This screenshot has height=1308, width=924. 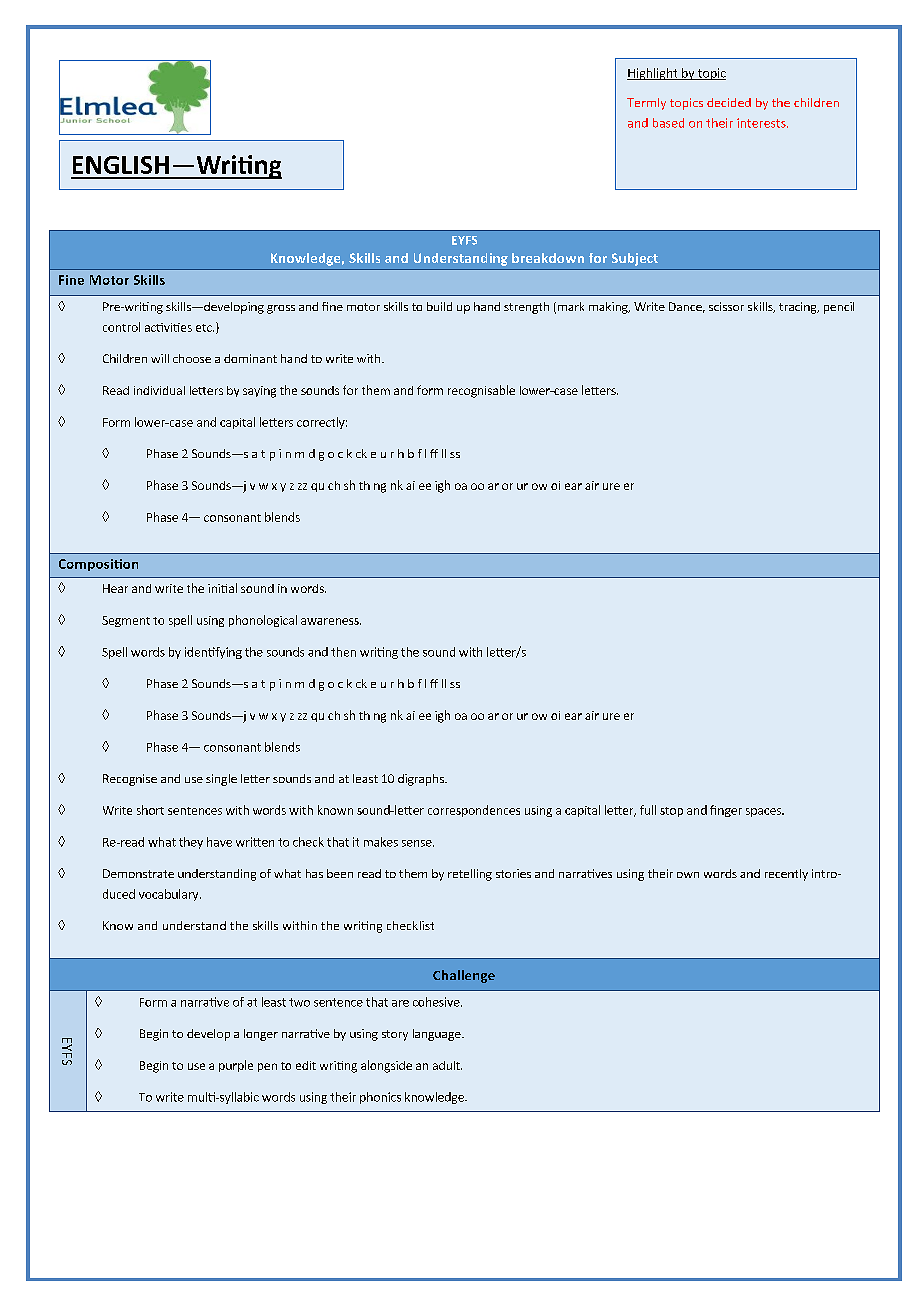 I want to click on Termly, so click(x=646, y=104).
